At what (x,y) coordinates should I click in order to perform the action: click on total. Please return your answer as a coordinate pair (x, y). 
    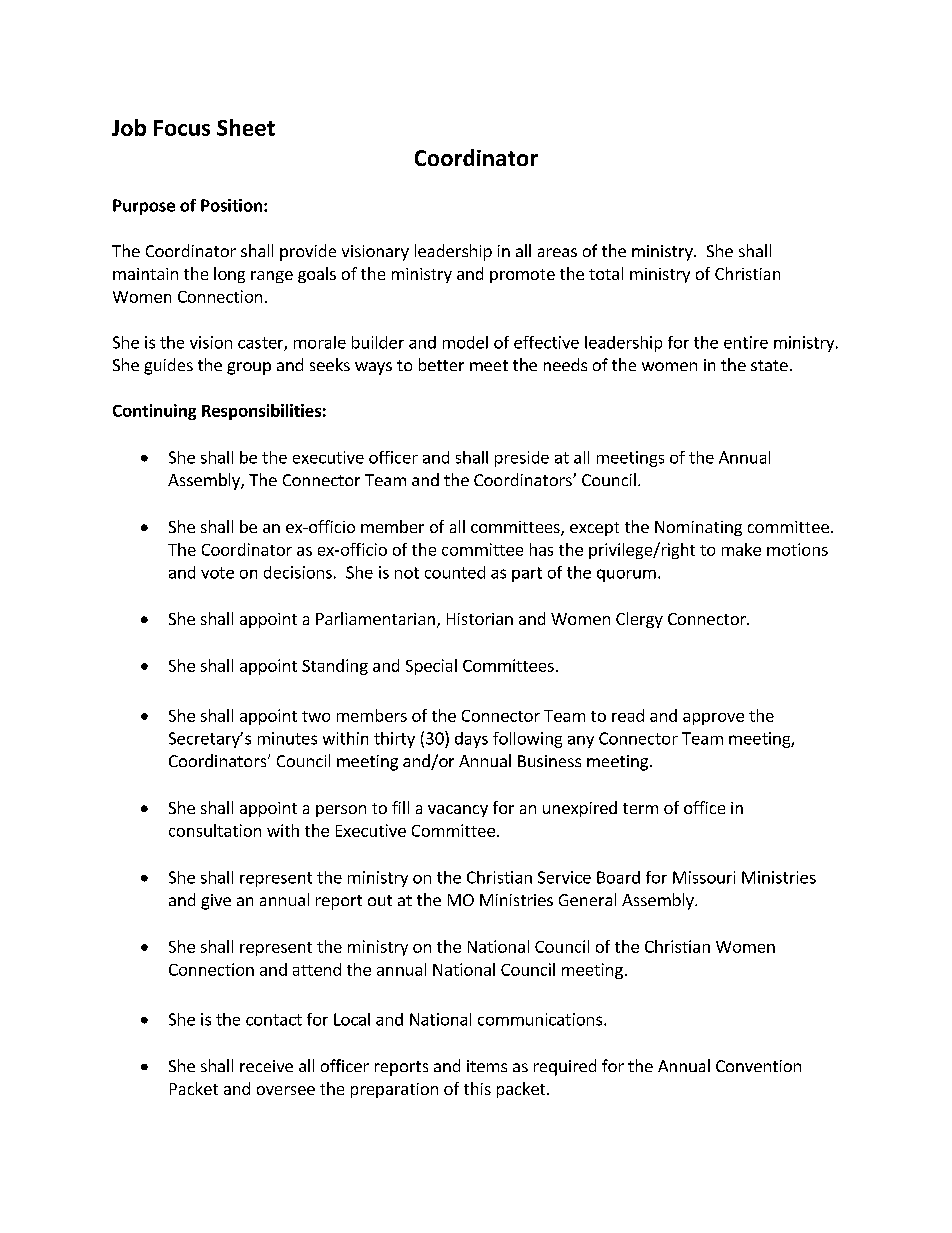
    Looking at the image, I should click on (606, 273).
